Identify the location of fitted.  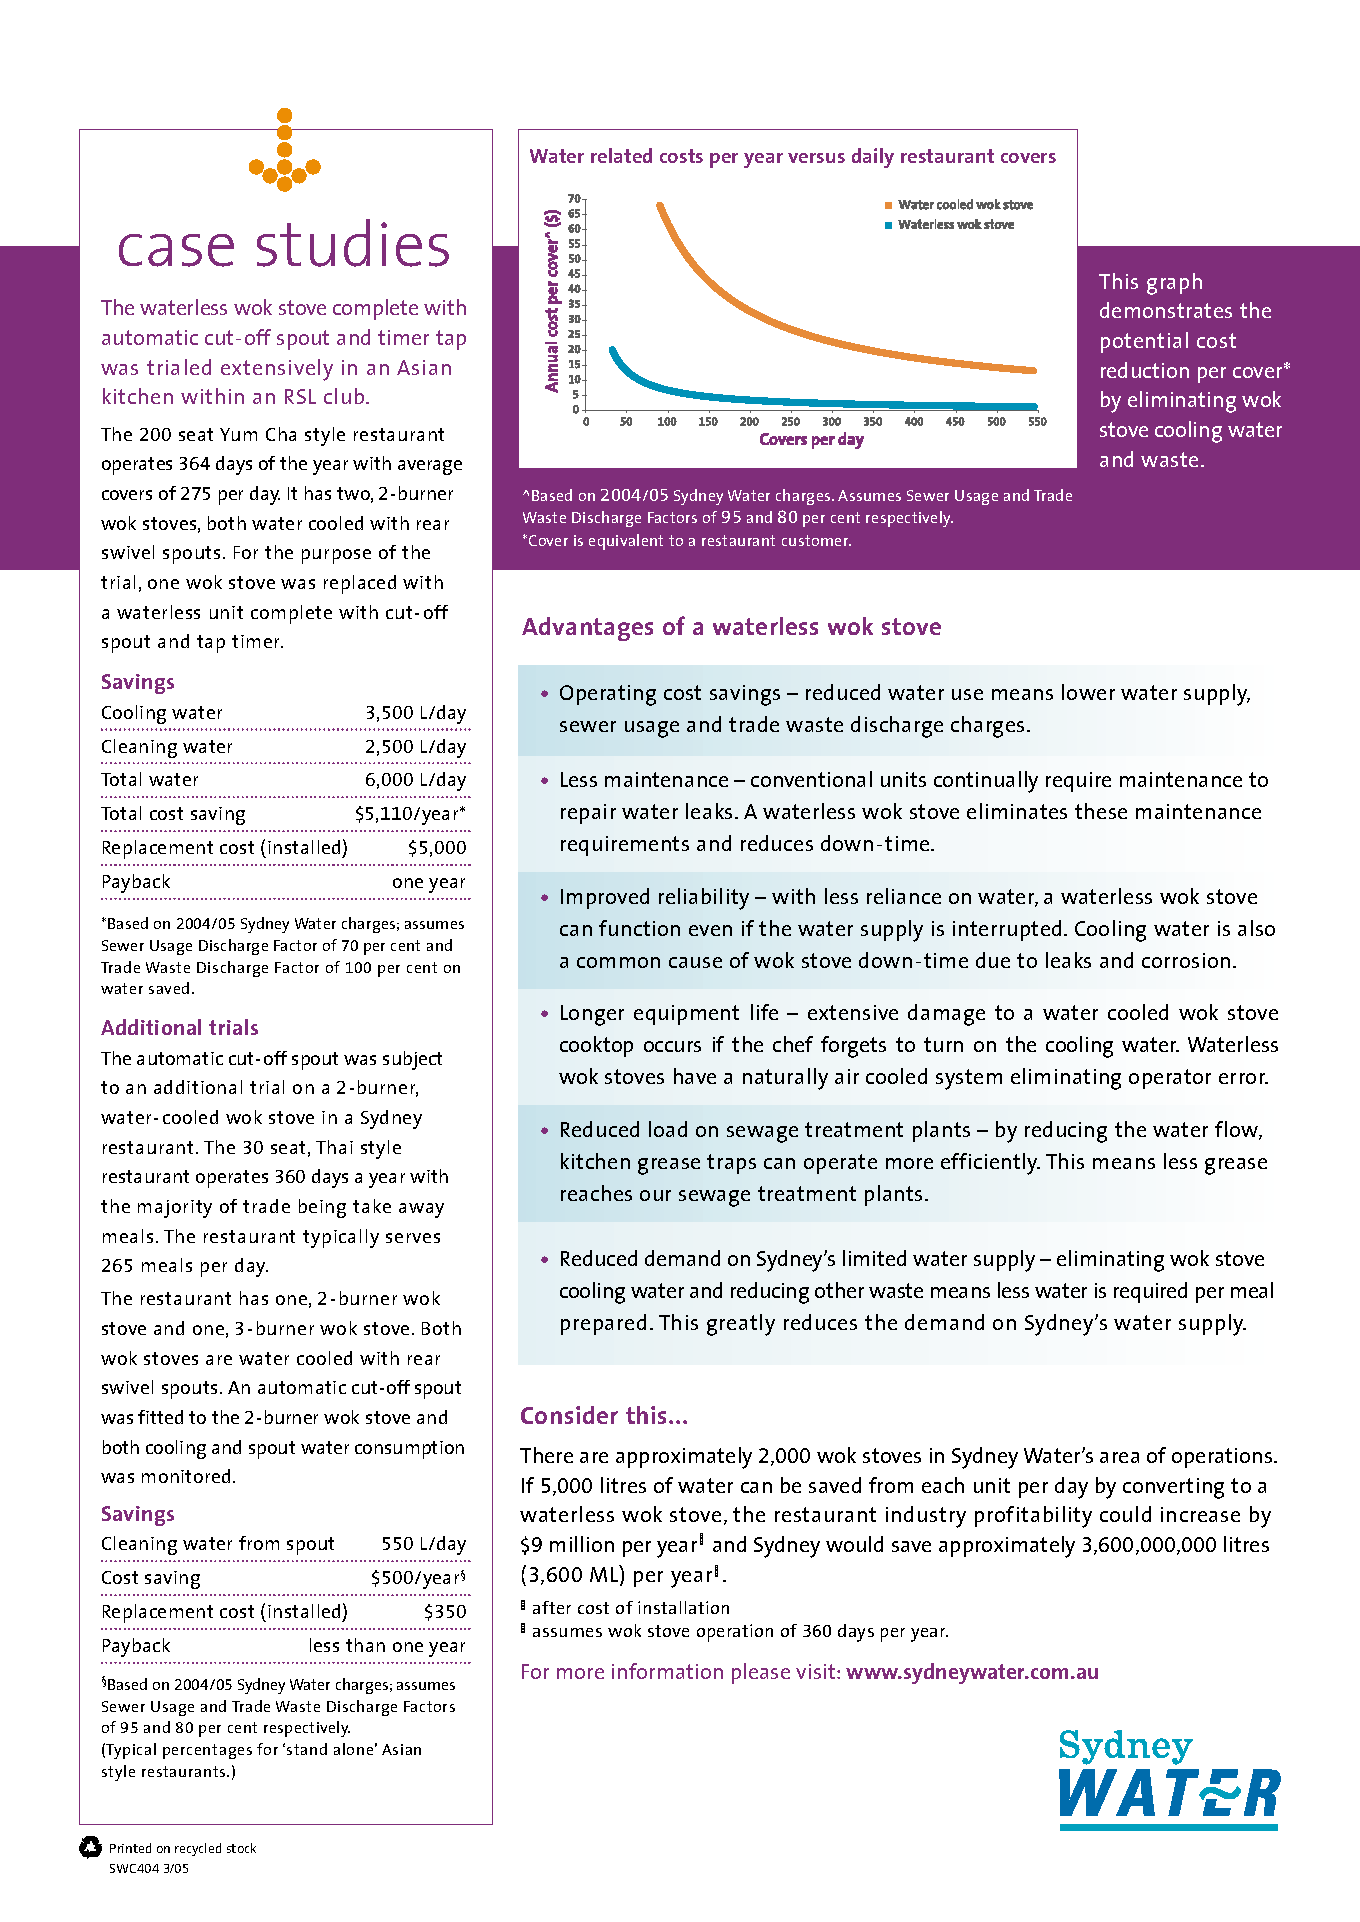
(160, 1417).
